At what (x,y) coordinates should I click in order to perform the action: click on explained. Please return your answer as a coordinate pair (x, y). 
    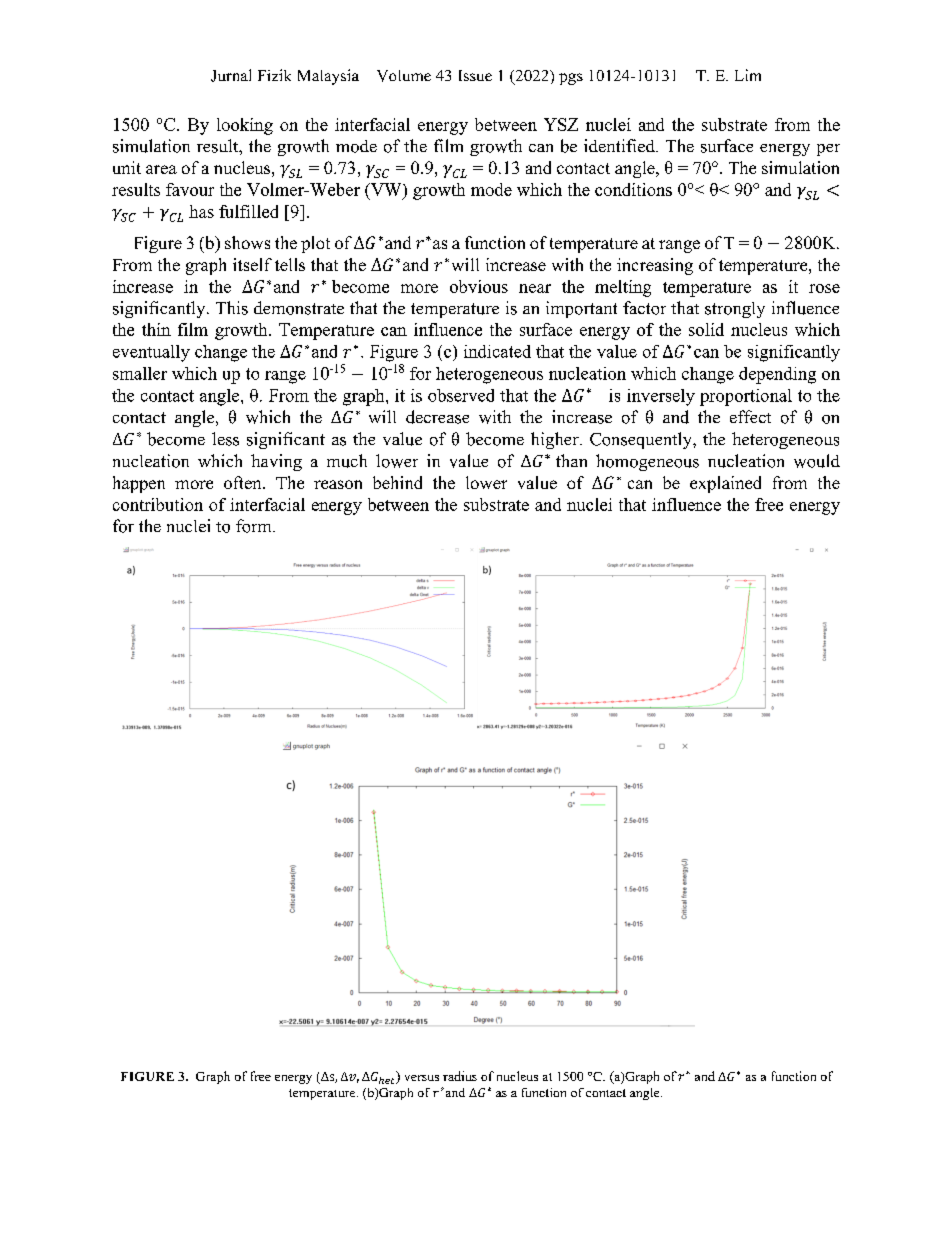
    Looking at the image, I should click on (725, 484).
